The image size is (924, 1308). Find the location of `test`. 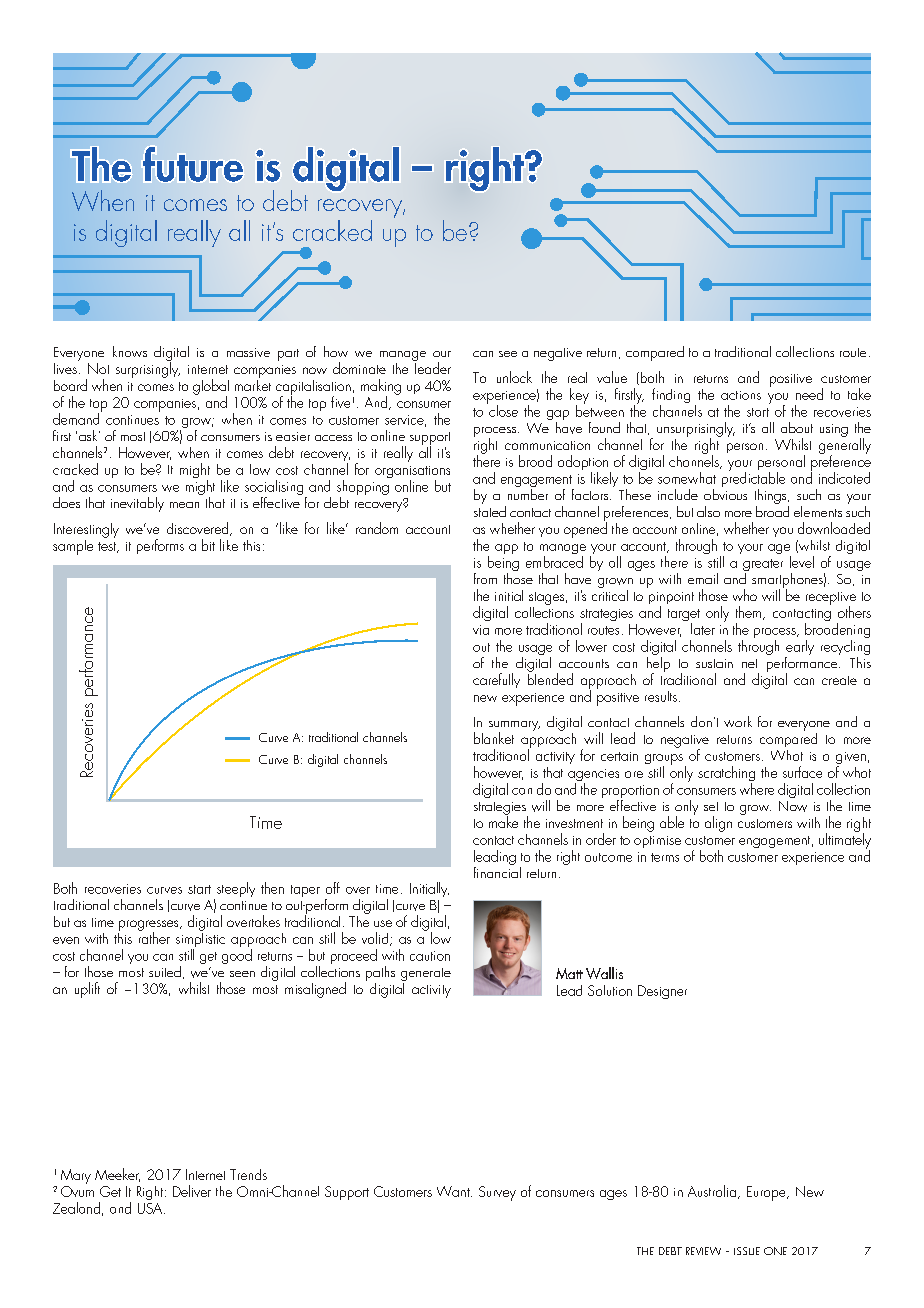

test is located at coordinates (108, 547).
